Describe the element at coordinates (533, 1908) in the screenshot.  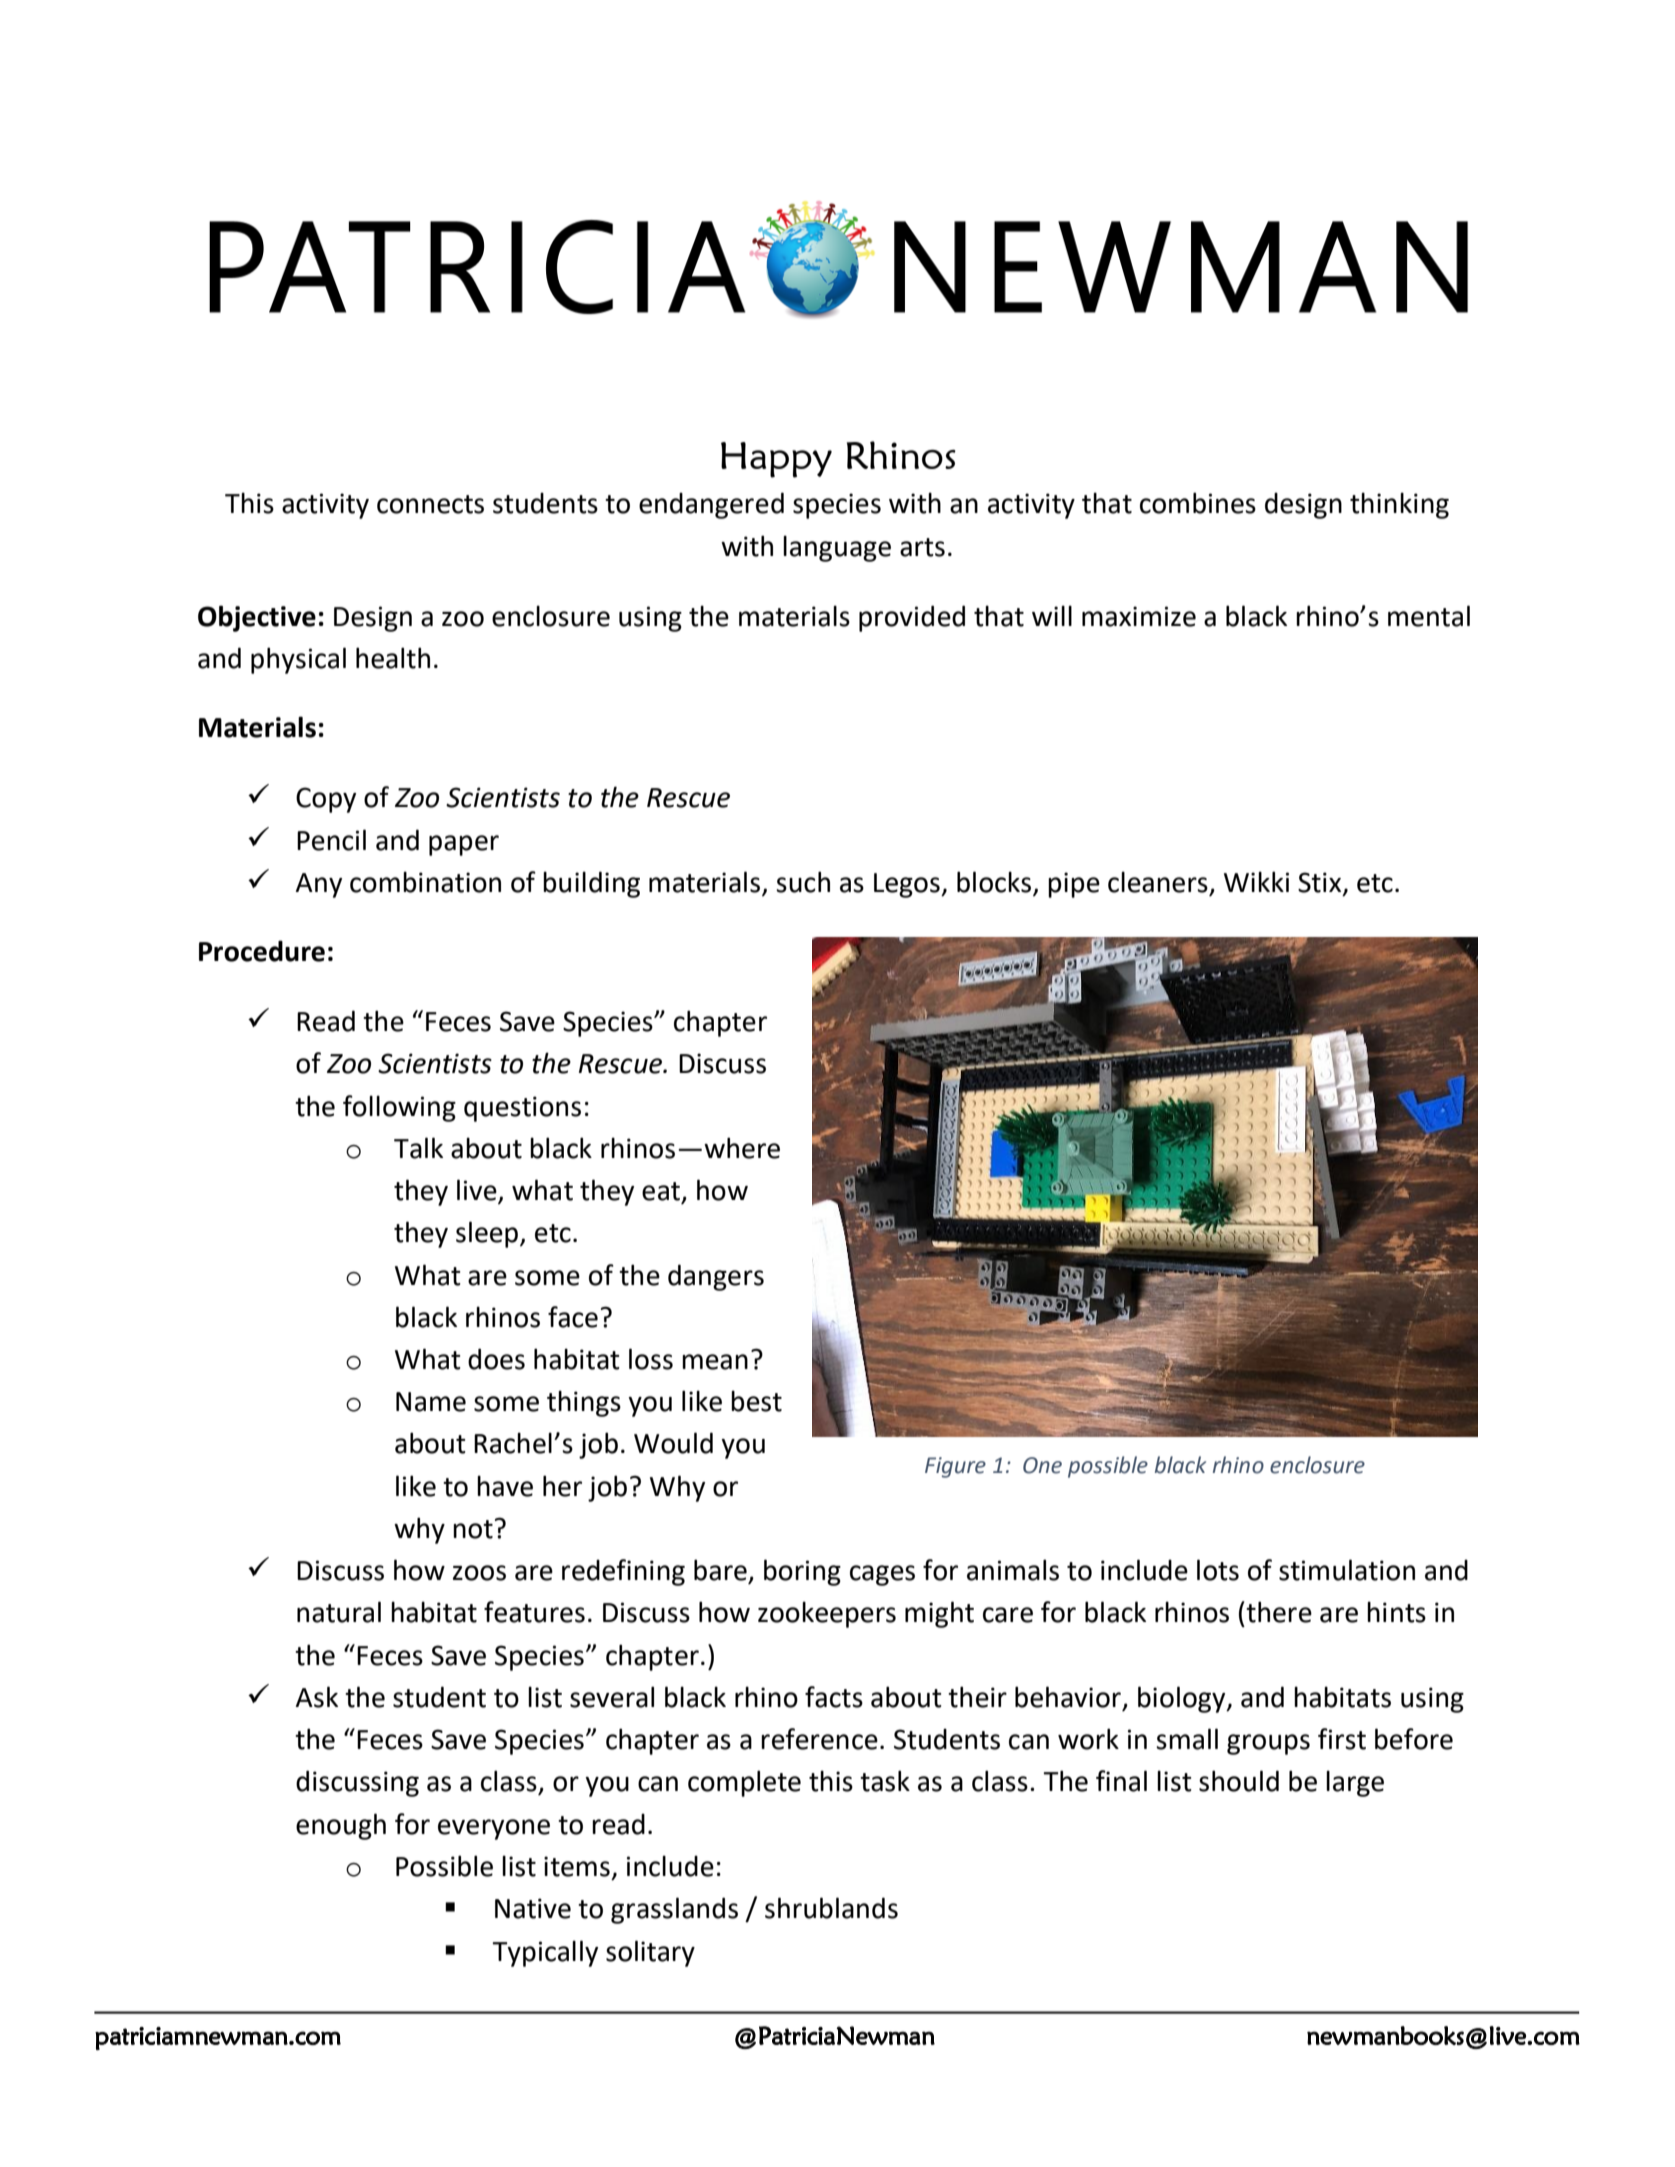
I see `Native` at that location.
